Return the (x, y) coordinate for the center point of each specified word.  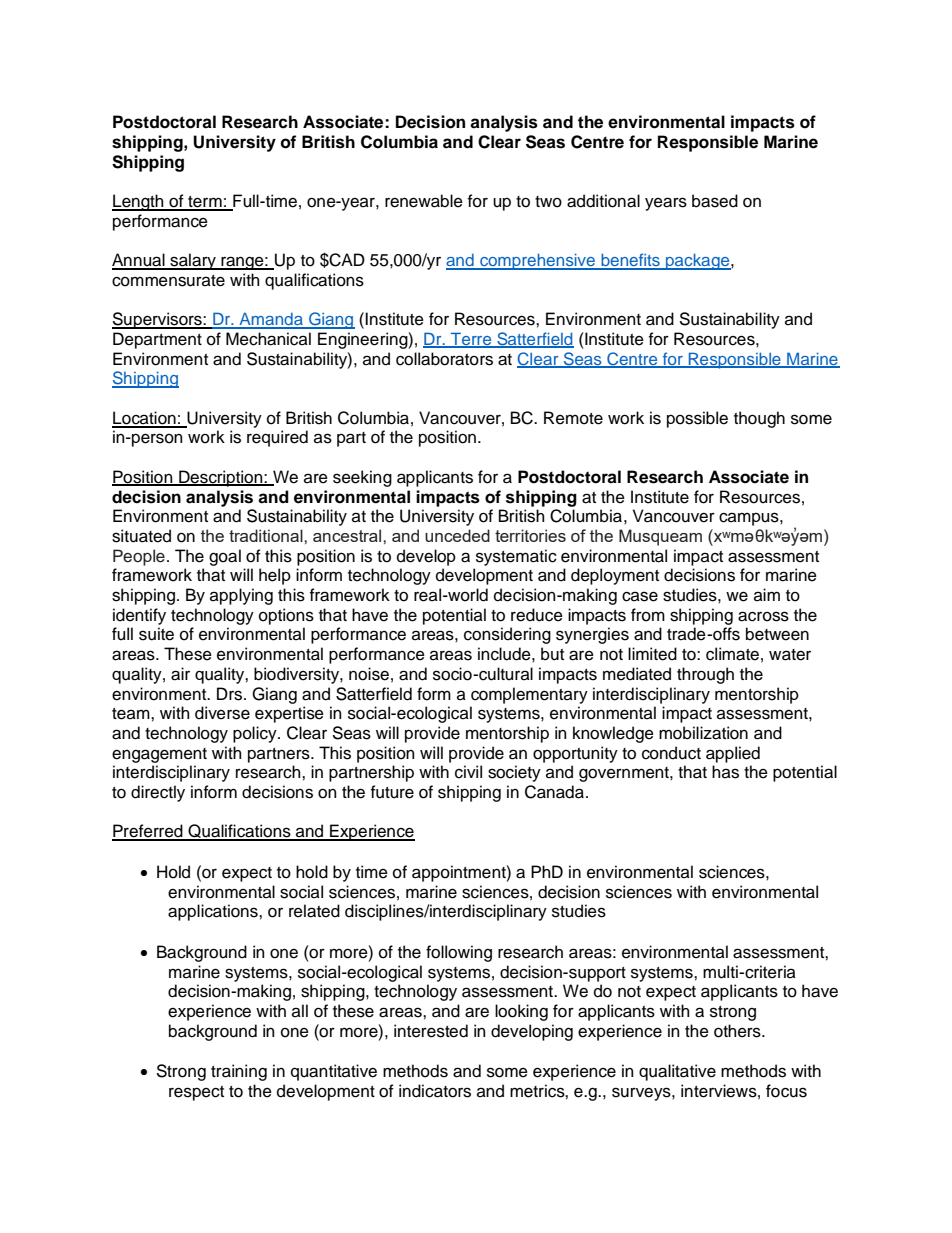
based (715, 201)
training (239, 1072)
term (205, 203)
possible (697, 419)
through (705, 675)
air (180, 674)
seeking (362, 478)
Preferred (148, 832)
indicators (435, 1091)
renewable (424, 201)
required (277, 438)
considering (507, 635)
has (725, 772)
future (392, 792)
